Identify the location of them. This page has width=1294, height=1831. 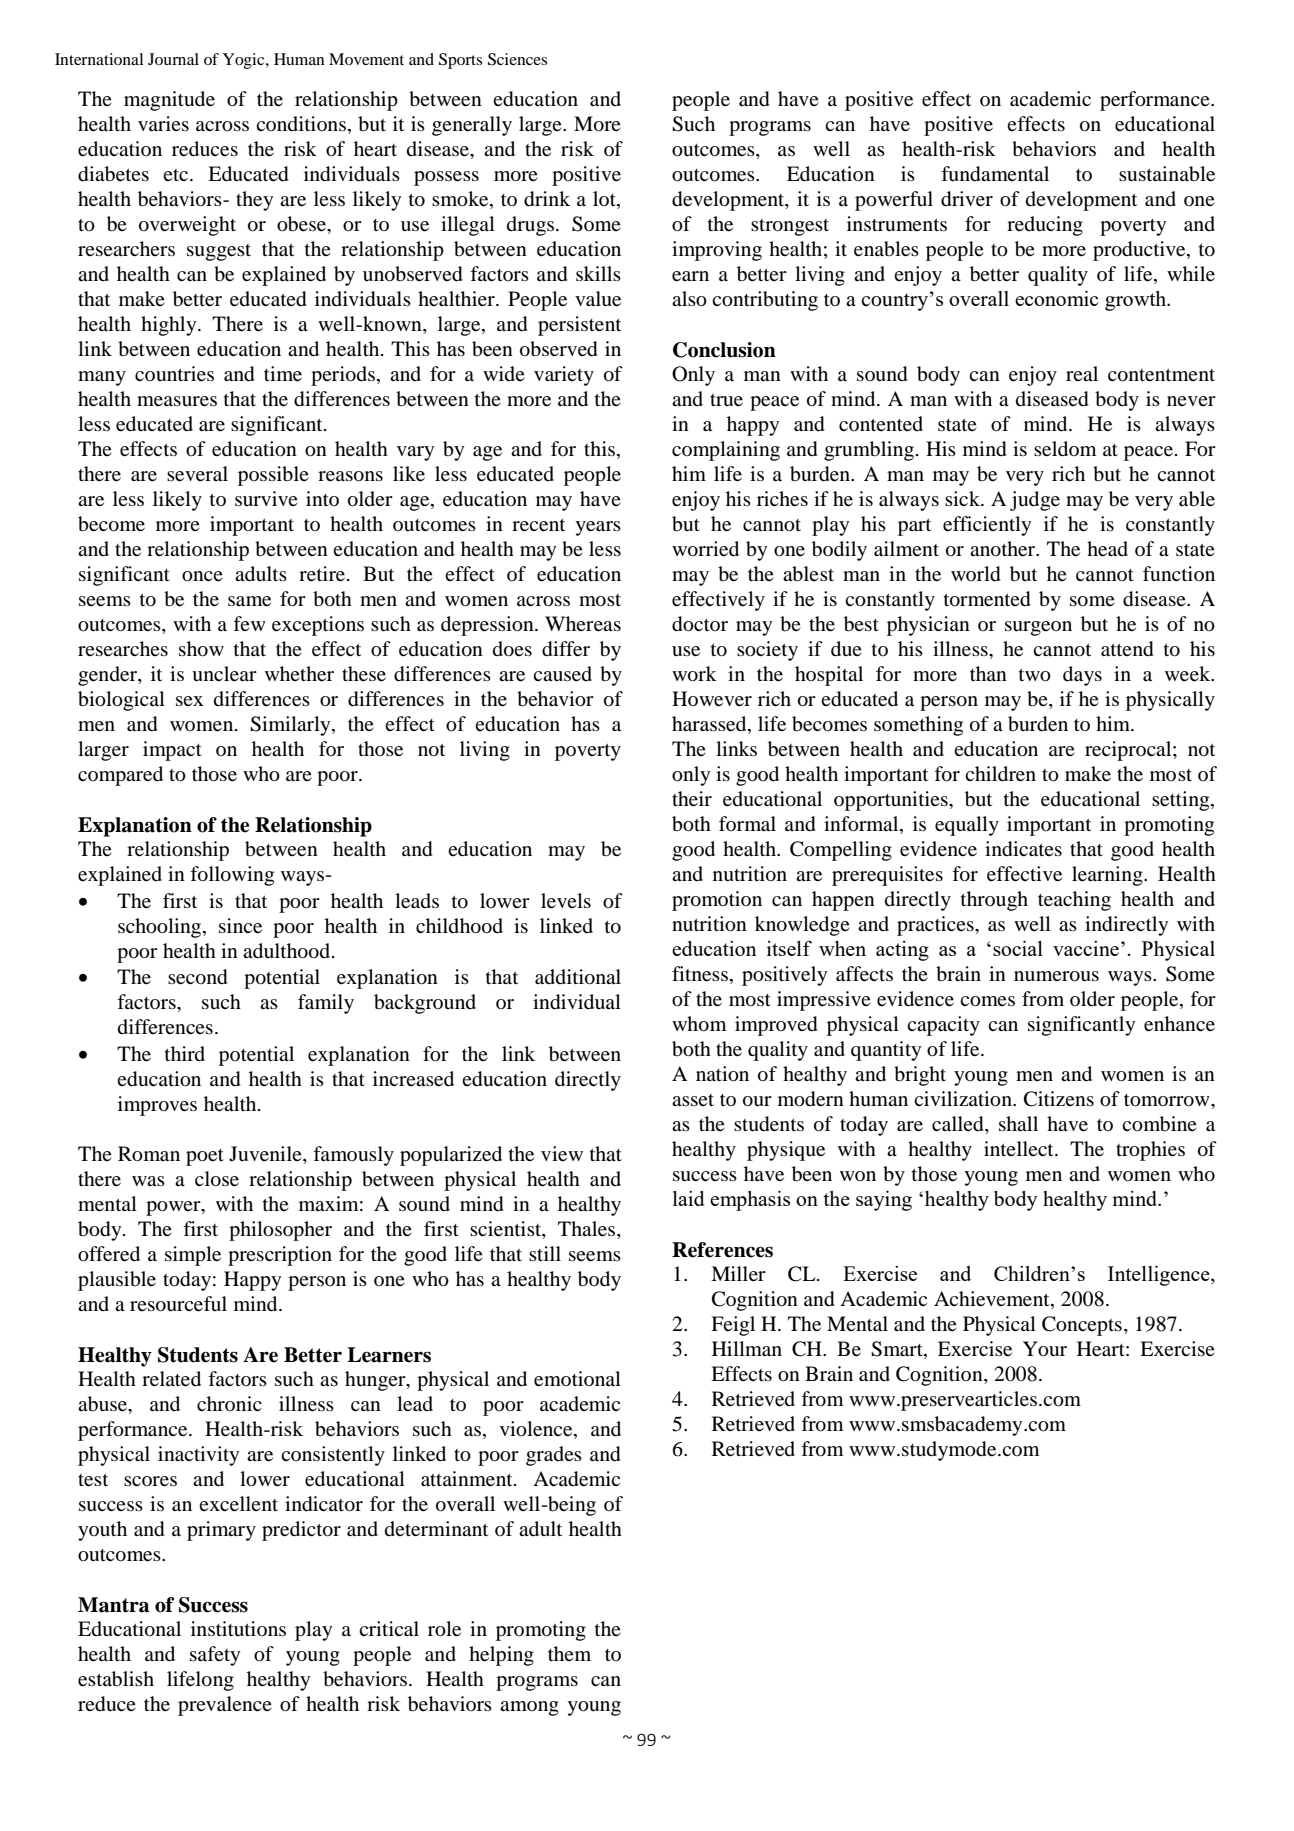
(569, 1653).
